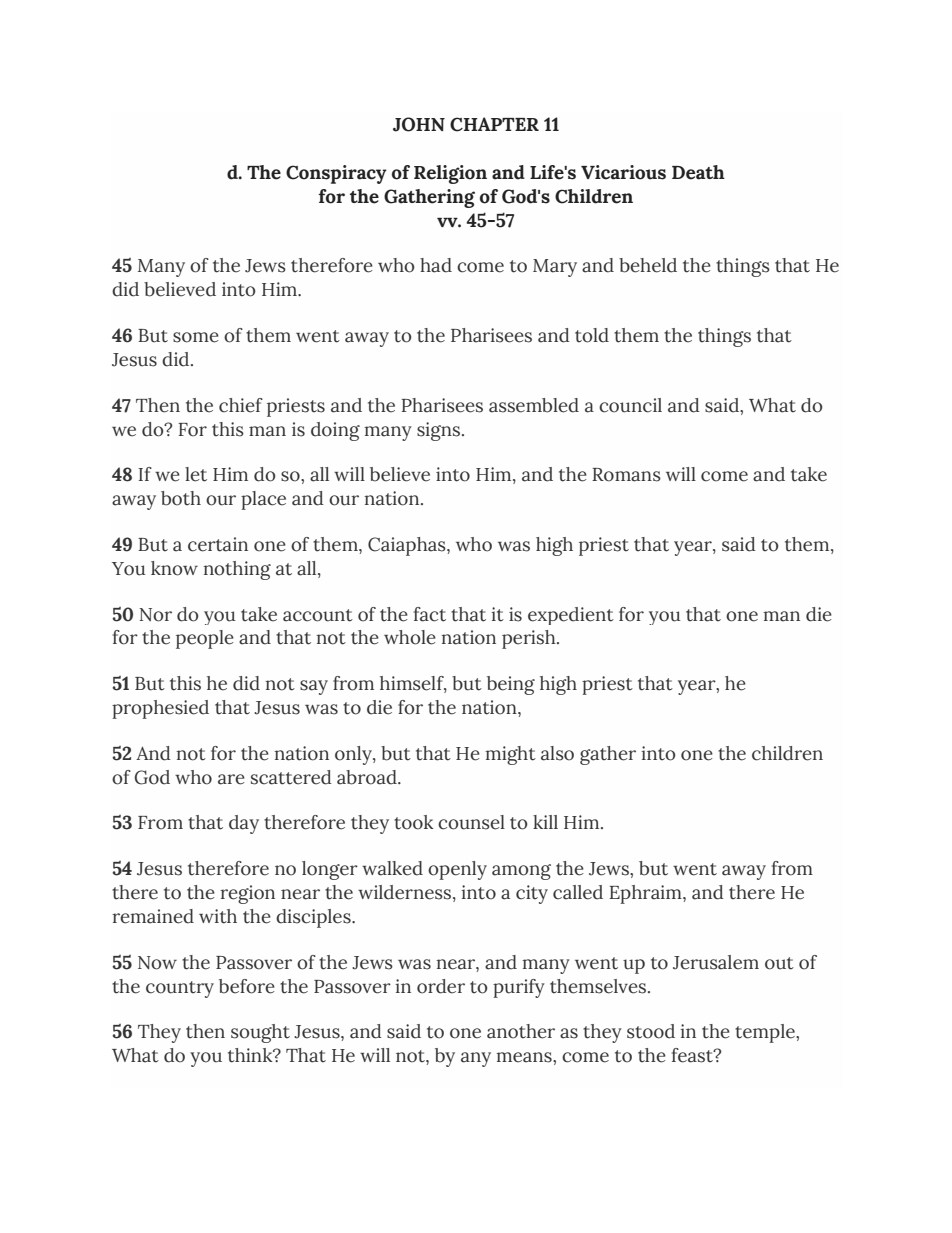 The height and width of the page is (1233, 952). What do you see at coordinates (698, 172) in the page?
I see `Death` at bounding box center [698, 172].
